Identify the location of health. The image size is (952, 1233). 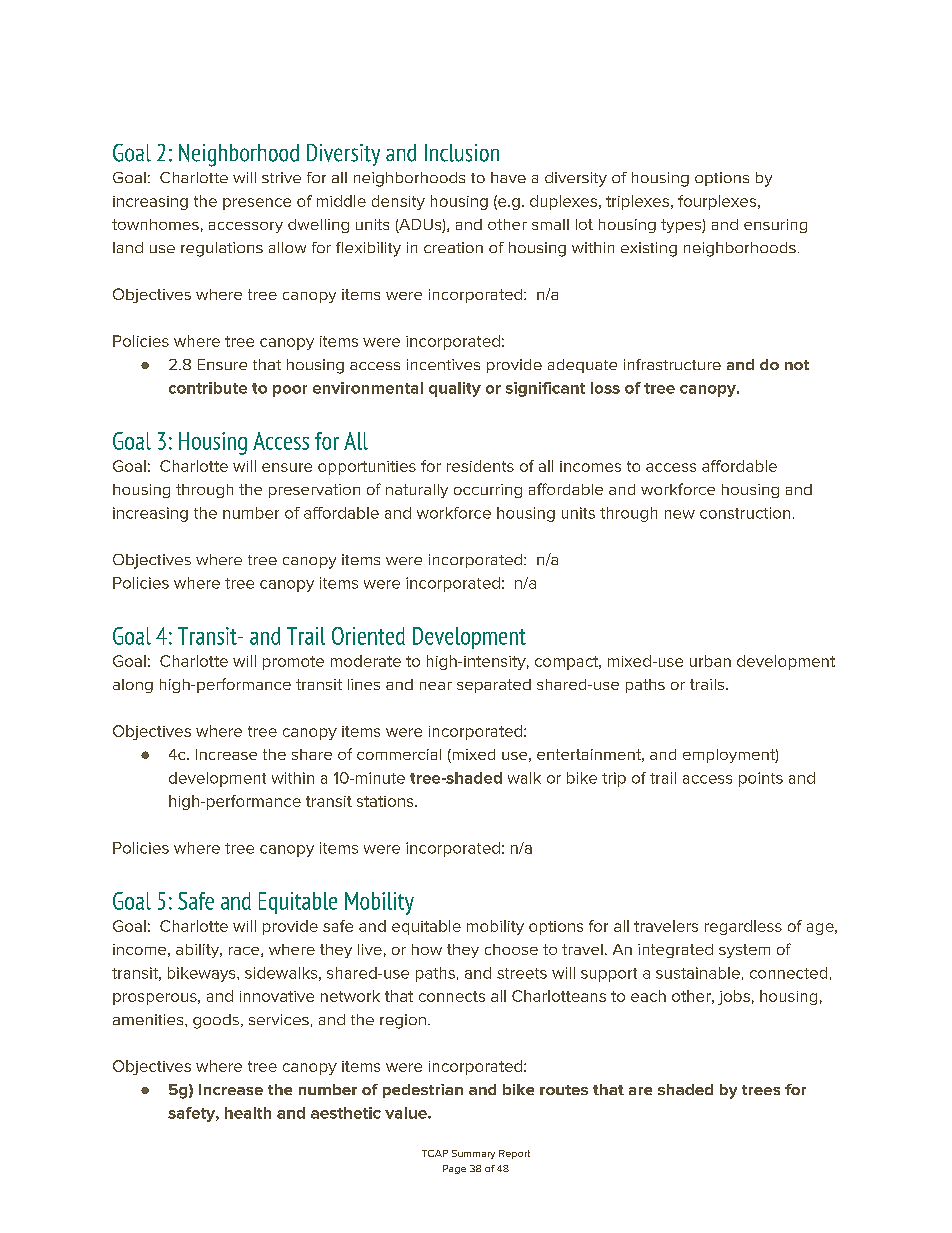
(248, 1113).
